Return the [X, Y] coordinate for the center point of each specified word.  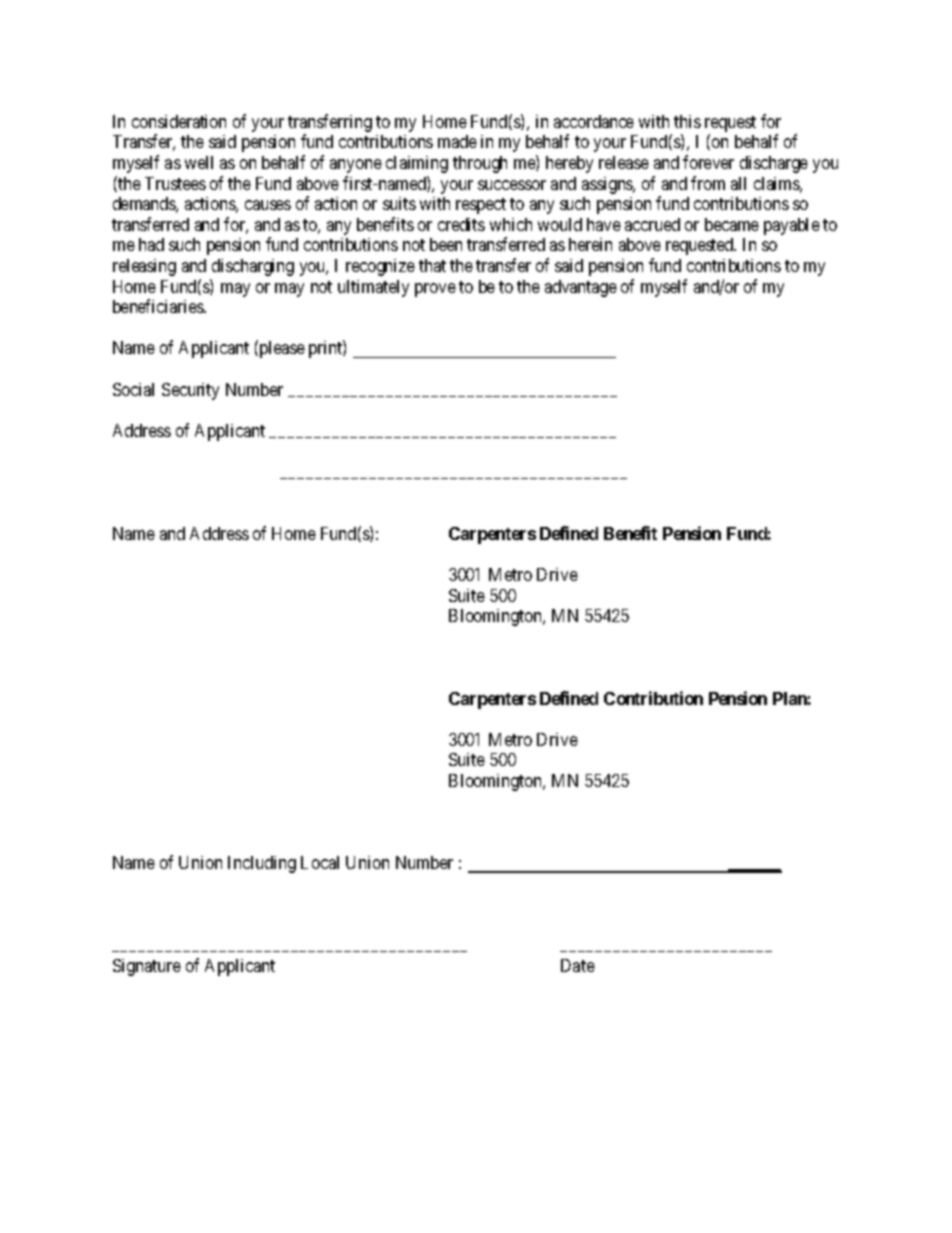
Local [320, 862]
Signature [147, 967]
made [457, 141]
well [199, 162]
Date [578, 965]
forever [708, 162]
